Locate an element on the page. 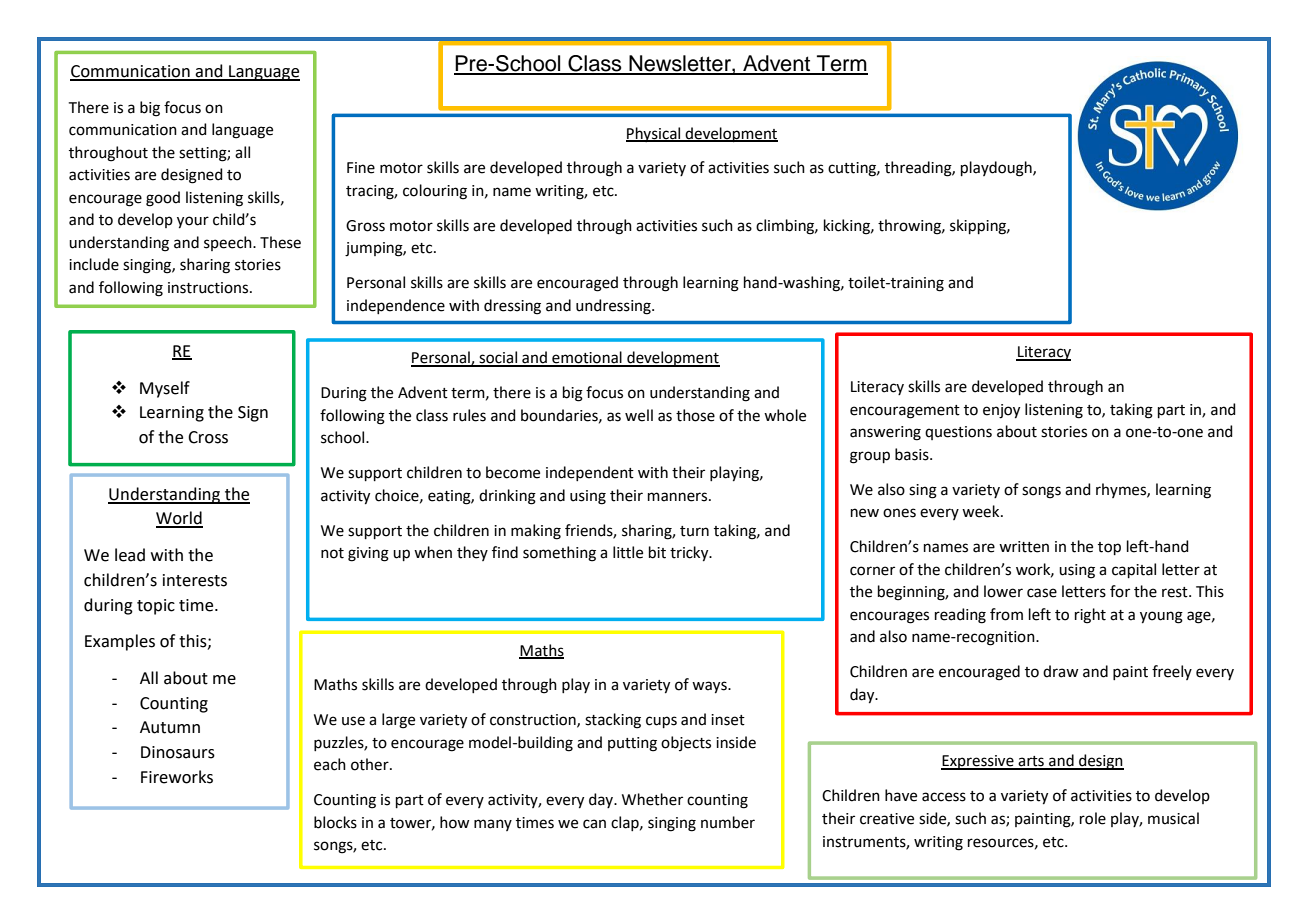  week is located at coordinates (982, 511).
